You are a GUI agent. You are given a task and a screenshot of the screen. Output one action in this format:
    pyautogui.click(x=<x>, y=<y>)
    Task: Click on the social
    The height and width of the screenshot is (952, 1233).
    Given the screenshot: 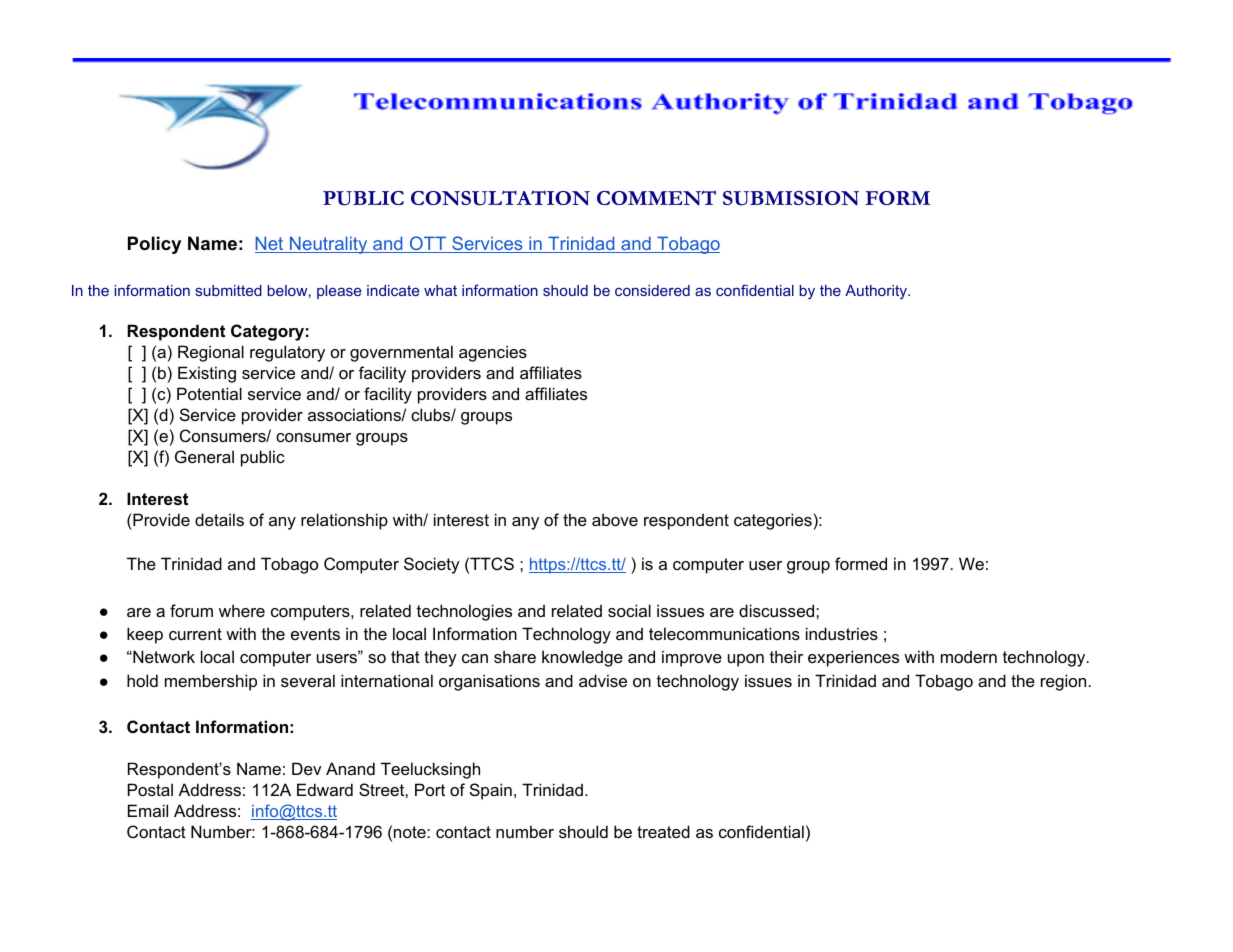 What is the action you would take?
    pyautogui.click(x=629, y=610)
